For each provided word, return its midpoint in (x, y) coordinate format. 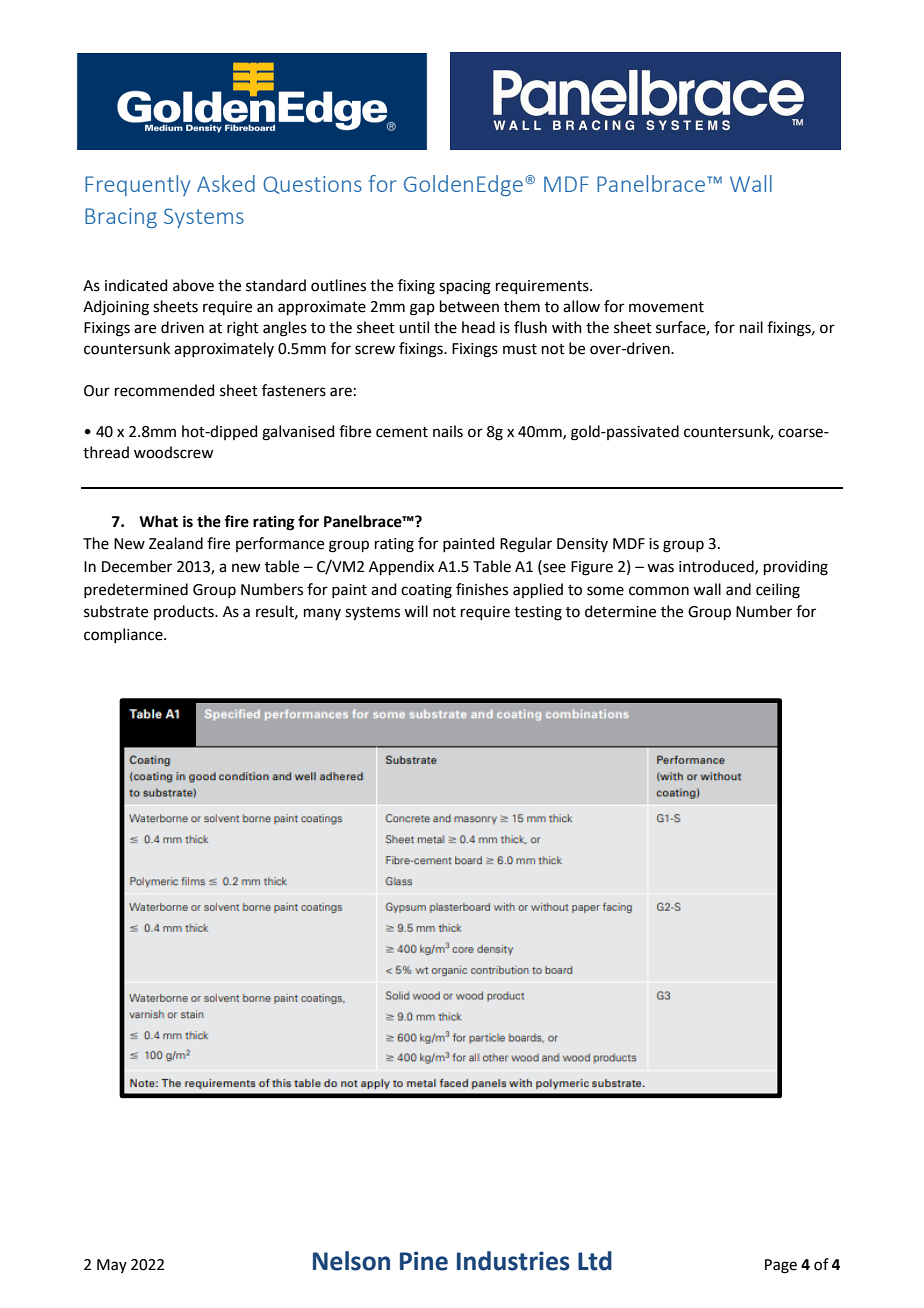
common (659, 591)
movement (666, 307)
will (416, 611)
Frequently (137, 185)
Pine (424, 1261)
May (112, 1266)
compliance (124, 635)
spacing (465, 287)
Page (781, 1266)
